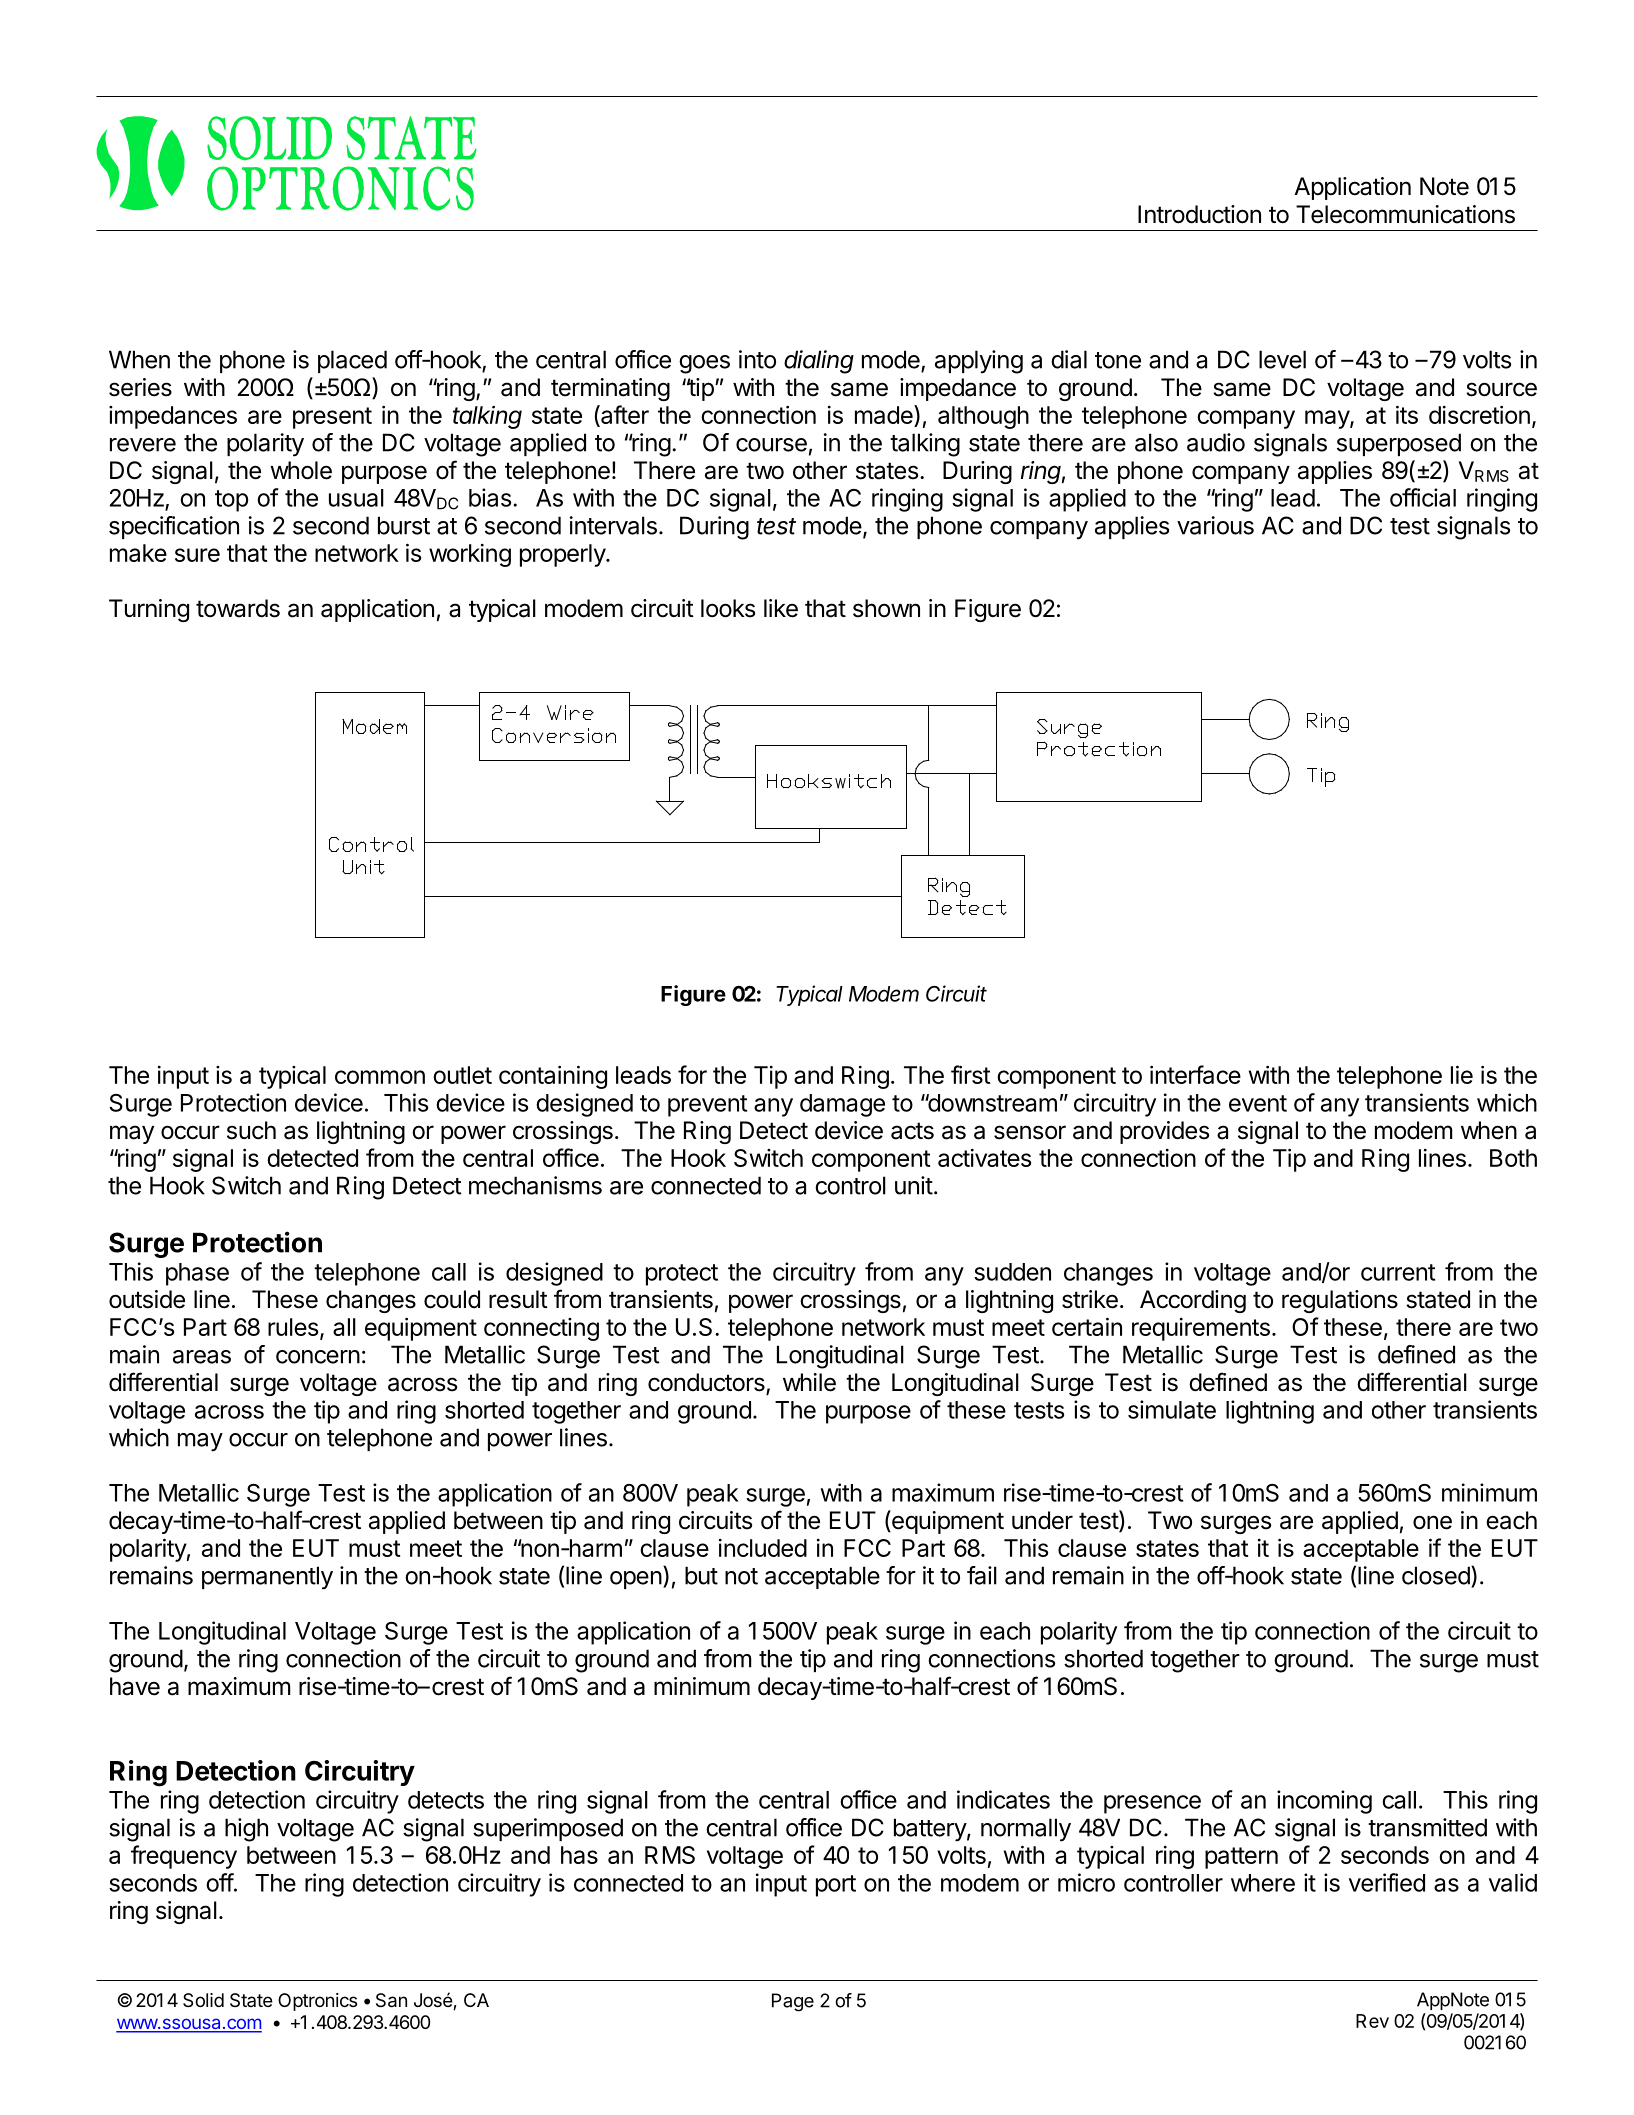  Describe the element at coordinates (1436, 1575) in the page. I see `closed` at that location.
